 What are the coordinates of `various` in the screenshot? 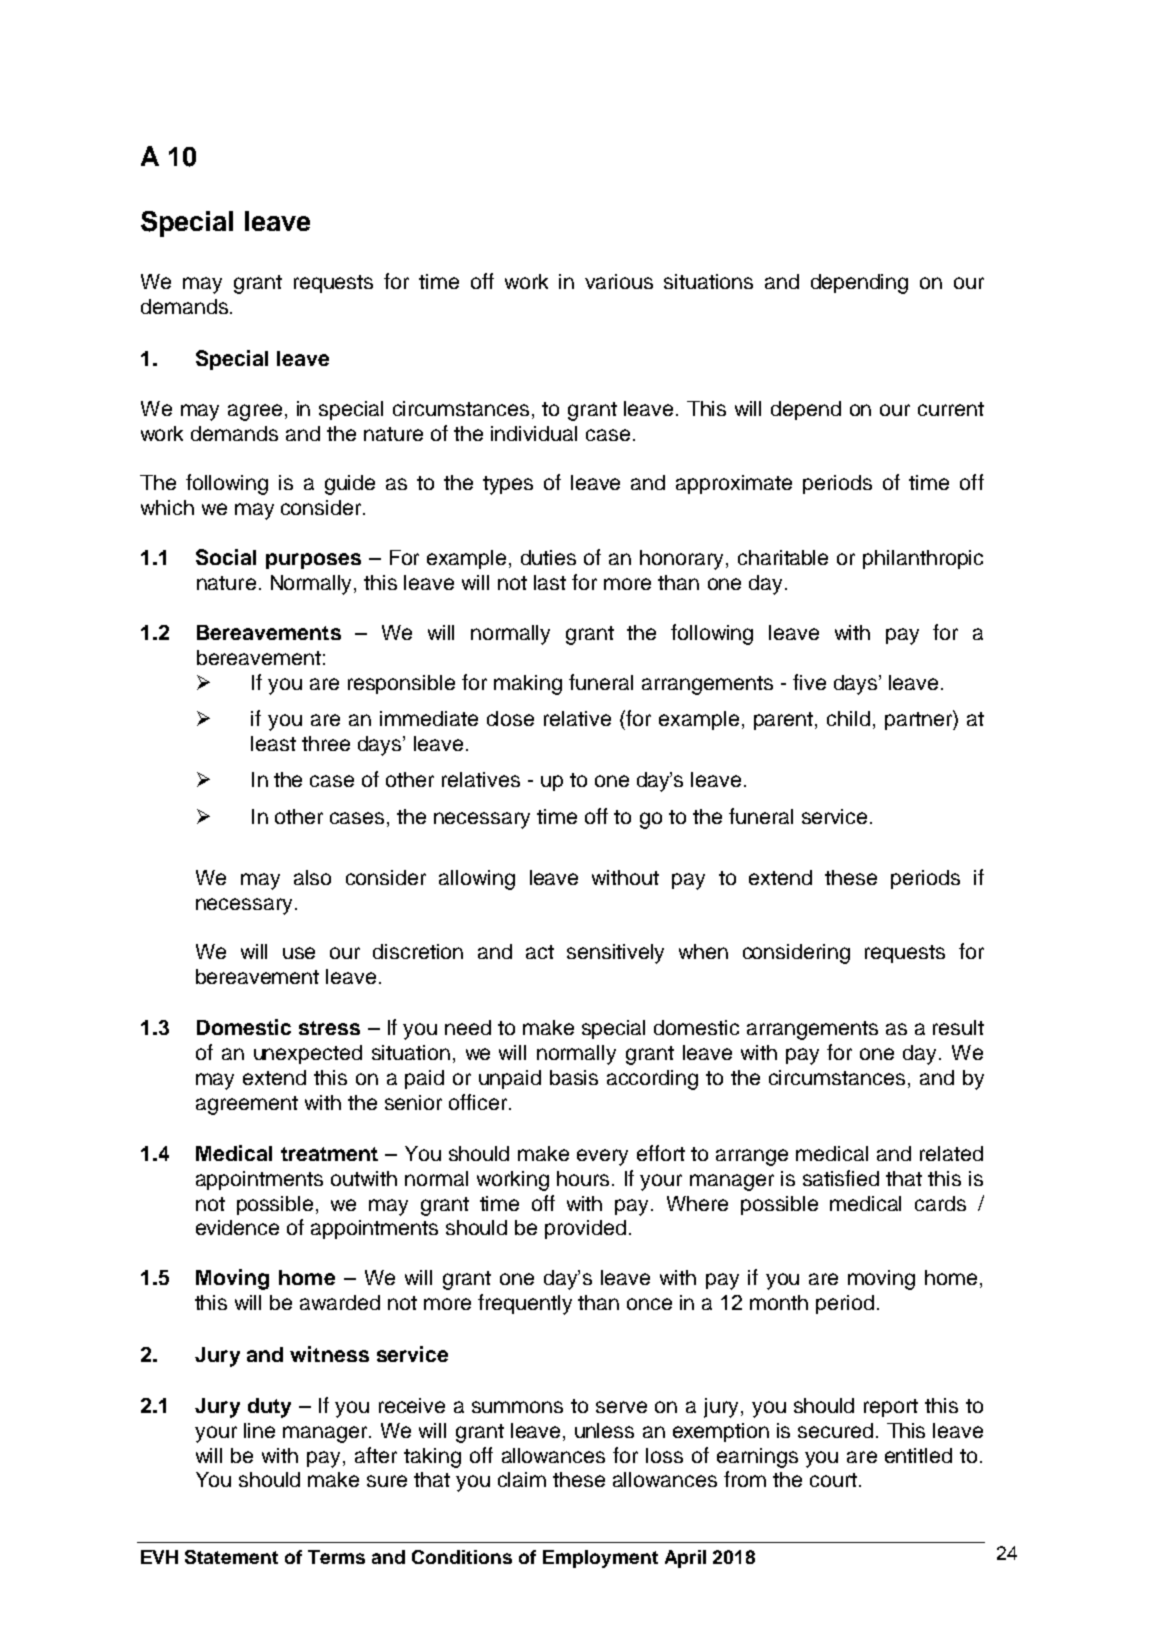 It's located at (619, 281).
